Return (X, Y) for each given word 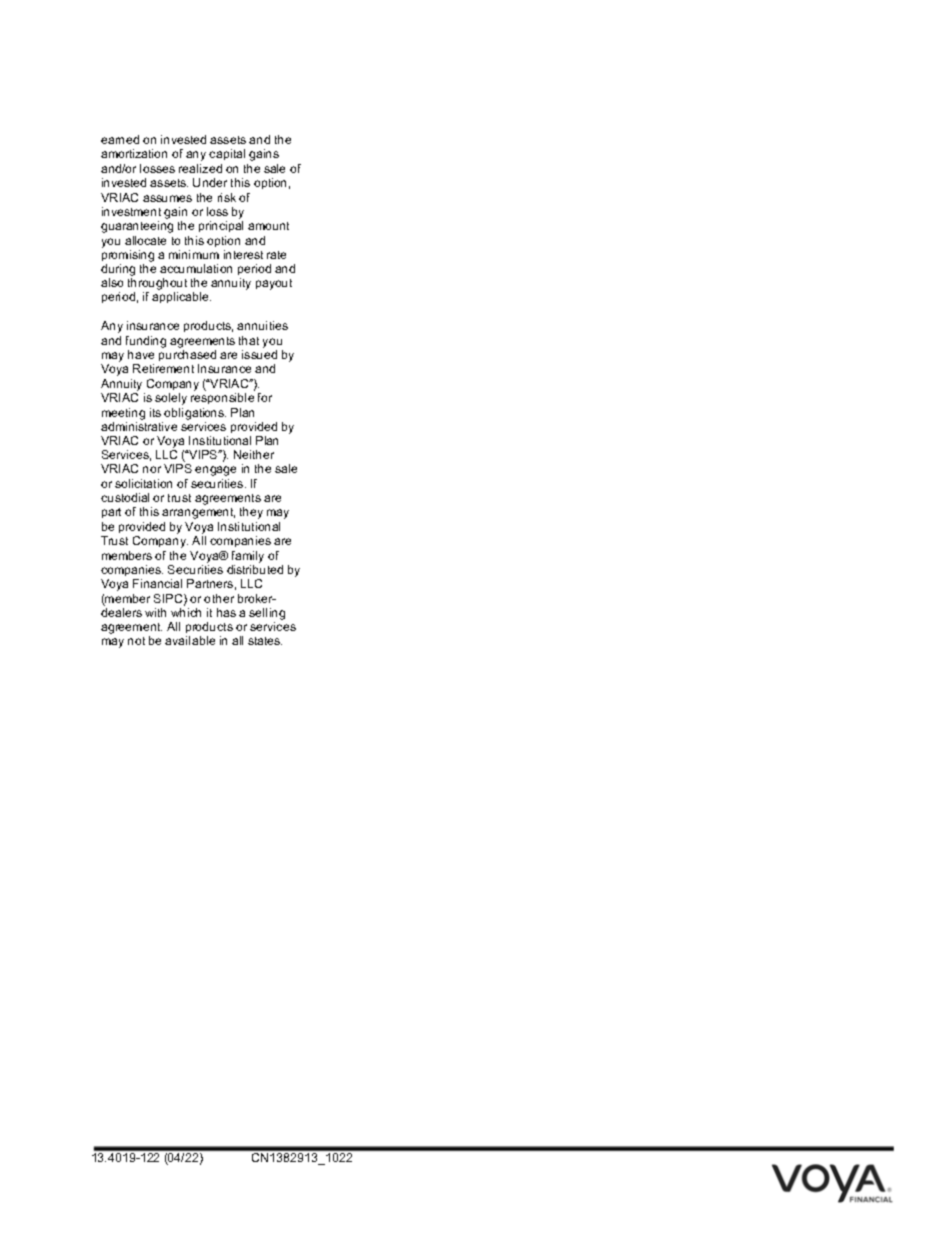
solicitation (143, 483)
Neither (254, 454)
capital (227, 154)
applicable (181, 297)
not (136, 641)
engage (215, 471)
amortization (134, 153)
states (265, 641)
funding (146, 343)
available (190, 640)
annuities (262, 325)
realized (200, 168)
